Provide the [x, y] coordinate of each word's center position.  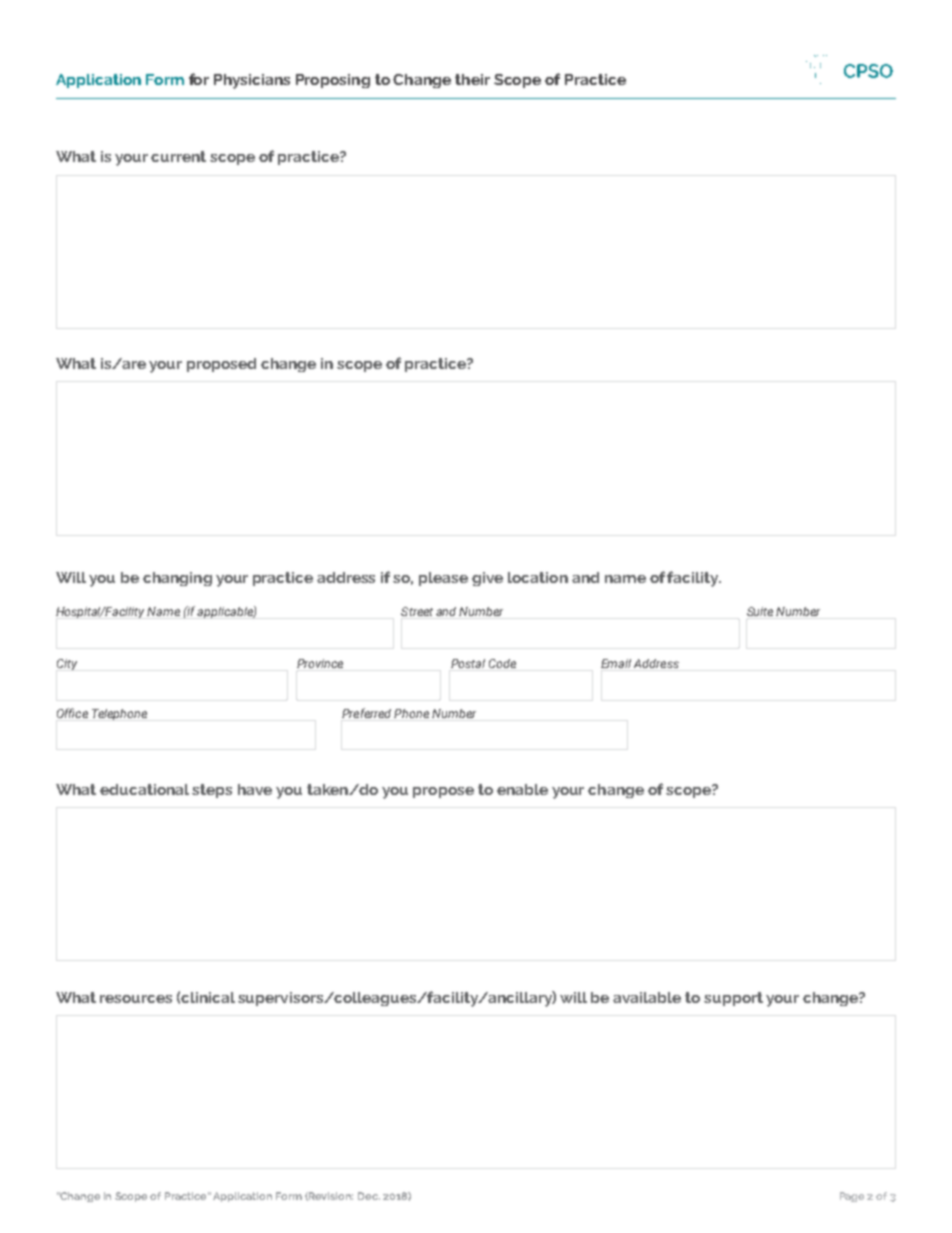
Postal [468, 663]
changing [177, 579]
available [647, 997]
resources [136, 999]
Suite [760, 611]
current [178, 156]
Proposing [333, 81]
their [472, 79]
